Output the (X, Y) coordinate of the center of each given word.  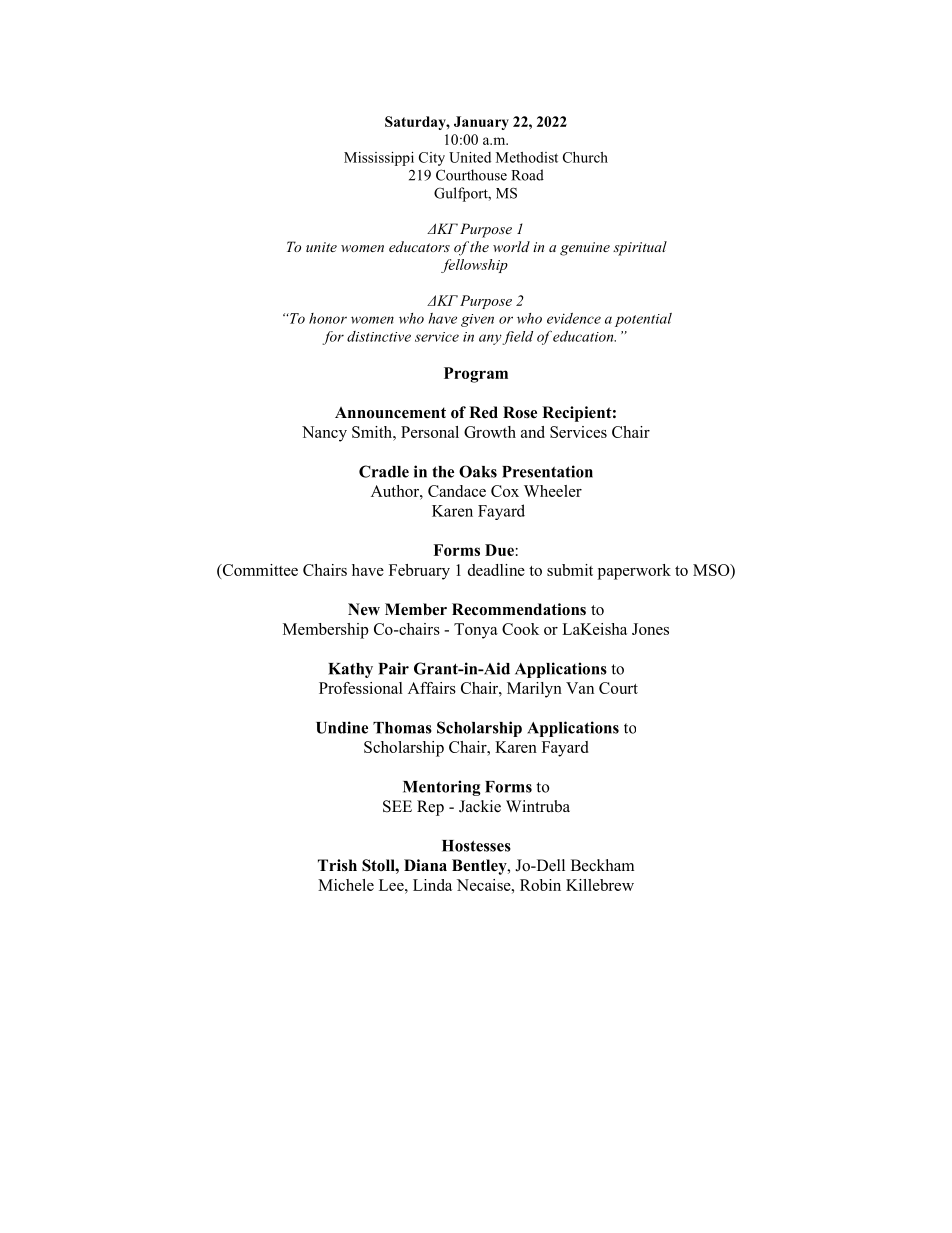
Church (585, 157)
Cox (505, 491)
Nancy (324, 434)
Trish (337, 865)
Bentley (480, 867)
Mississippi (379, 159)
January (481, 123)
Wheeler (553, 491)
